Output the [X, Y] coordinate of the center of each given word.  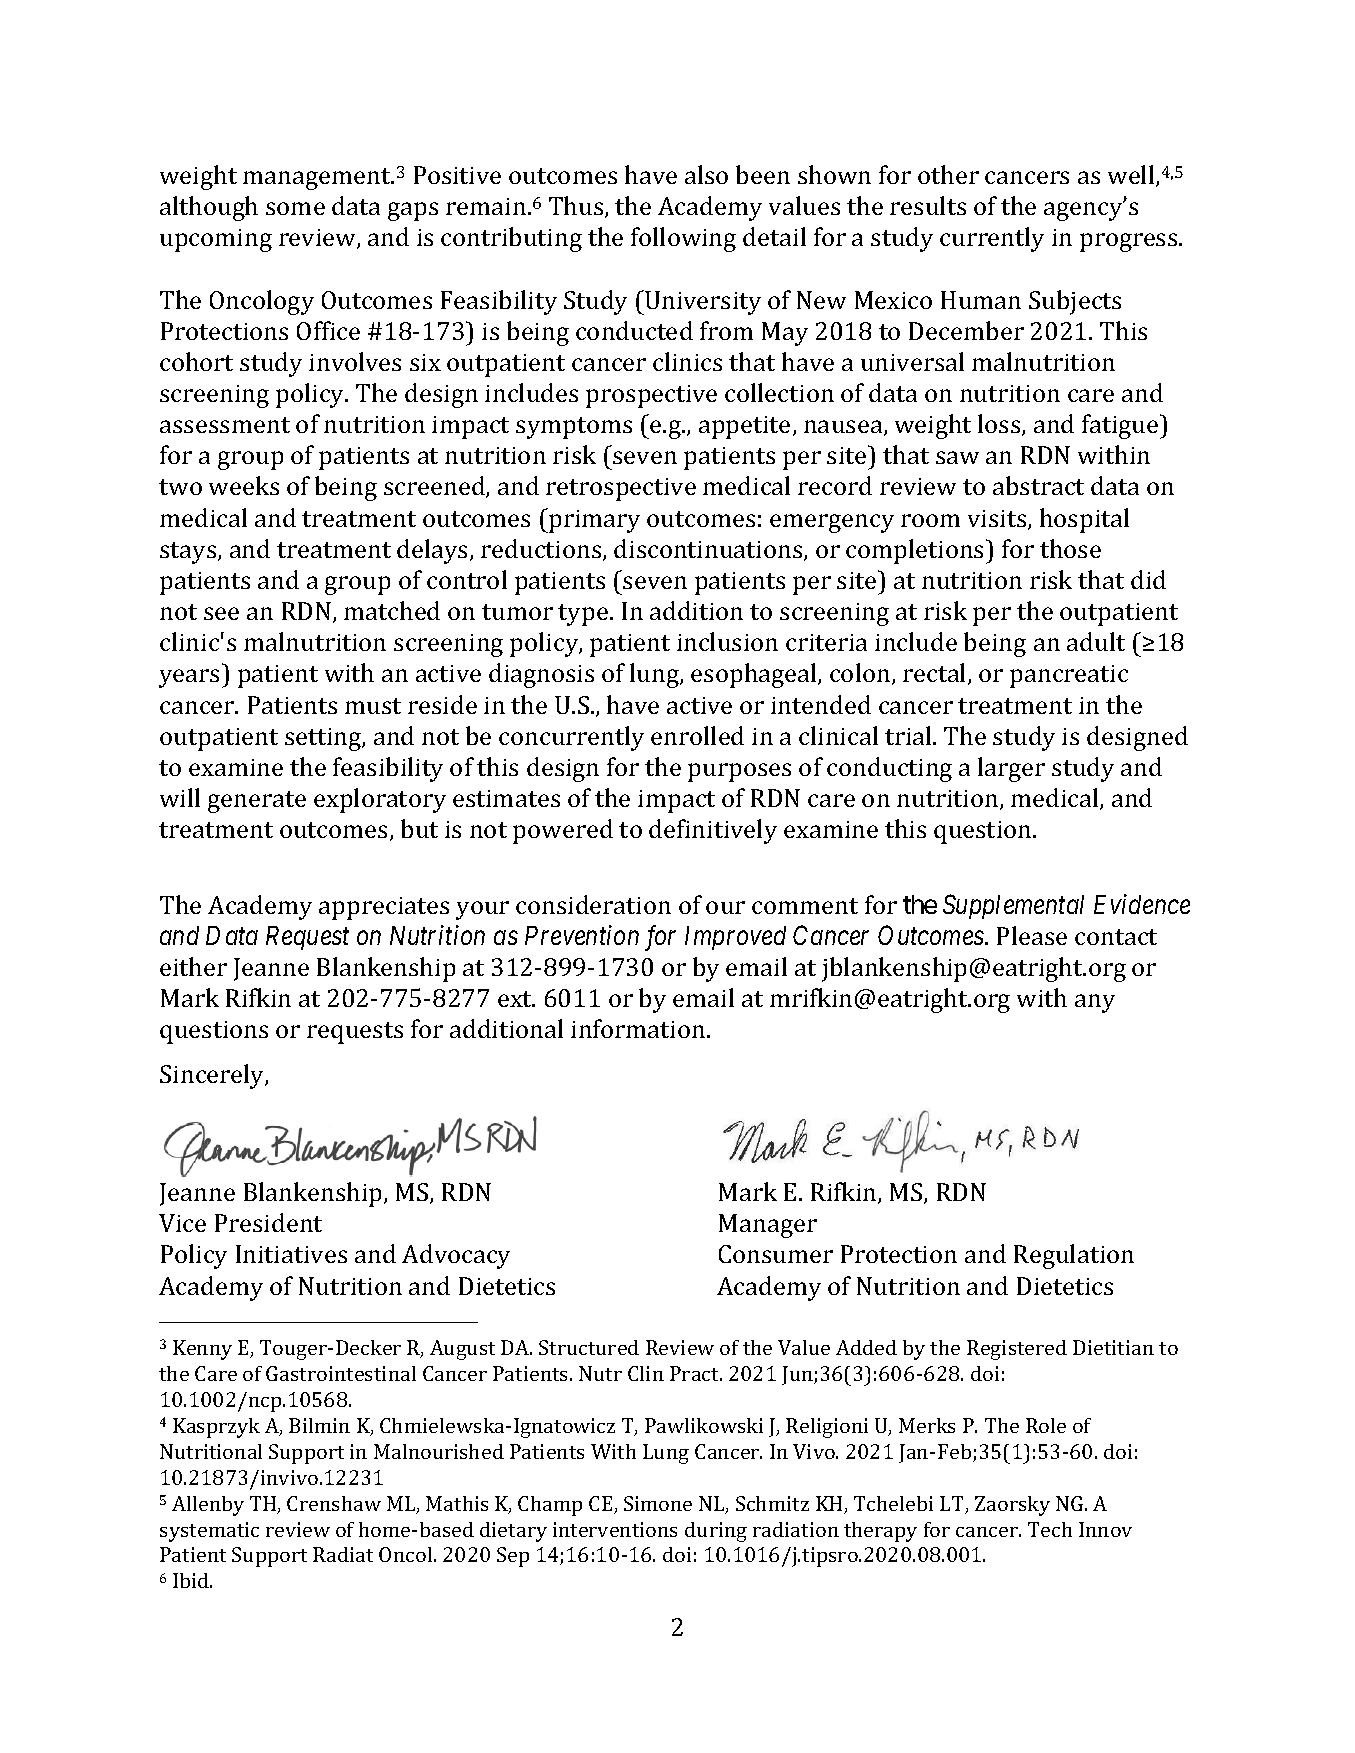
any [1095, 1003]
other [948, 174]
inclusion [727, 641]
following [683, 239]
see [221, 613]
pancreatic [1069, 676]
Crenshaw [334, 1503]
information [639, 1028]
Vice [182, 1223]
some [295, 208]
